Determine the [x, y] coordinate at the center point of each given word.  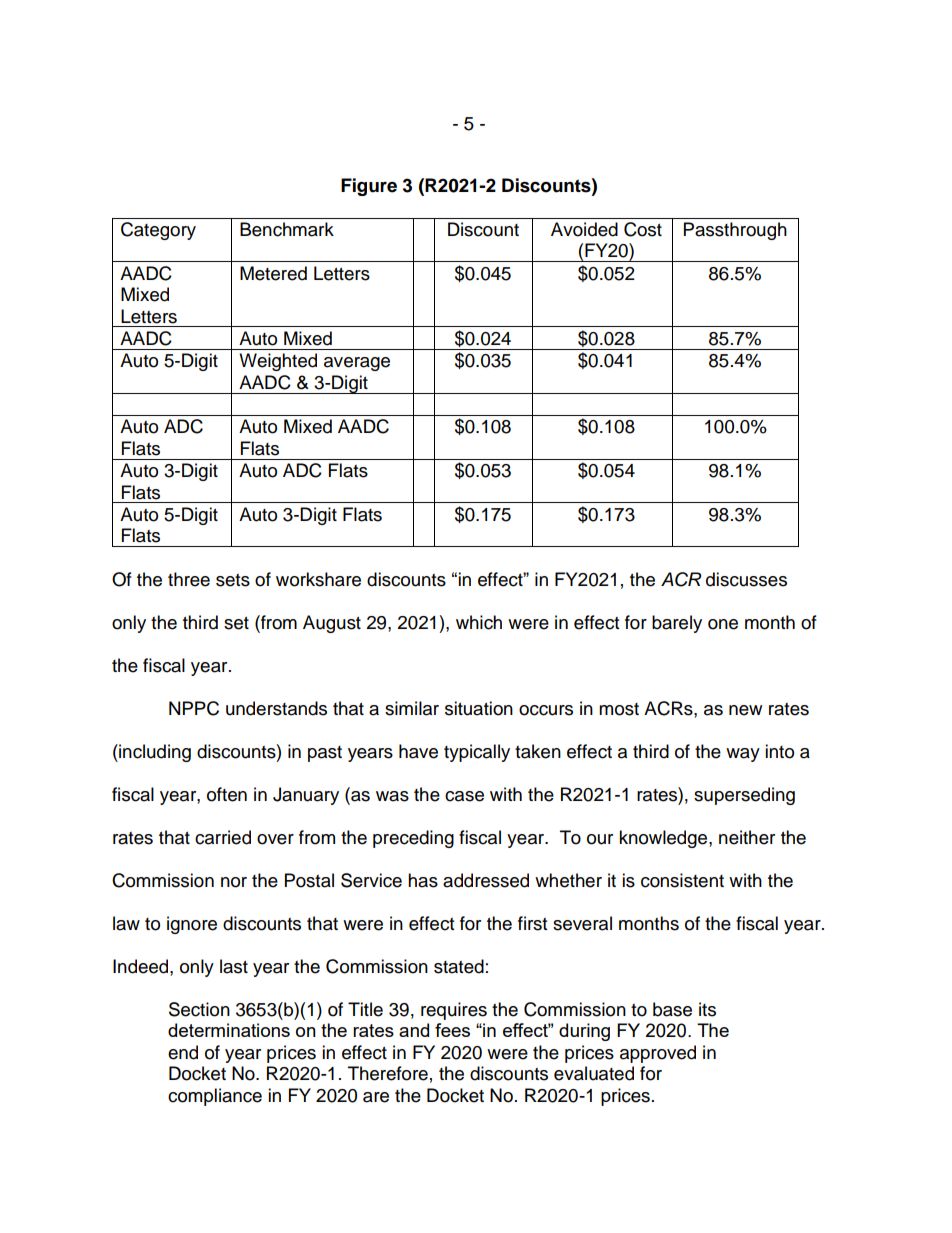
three [189, 579]
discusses [746, 579]
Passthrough [735, 231]
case [464, 796]
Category [158, 231]
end [183, 1052]
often [227, 794]
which [479, 622]
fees [452, 1030]
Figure [369, 187]
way [743, 755]
